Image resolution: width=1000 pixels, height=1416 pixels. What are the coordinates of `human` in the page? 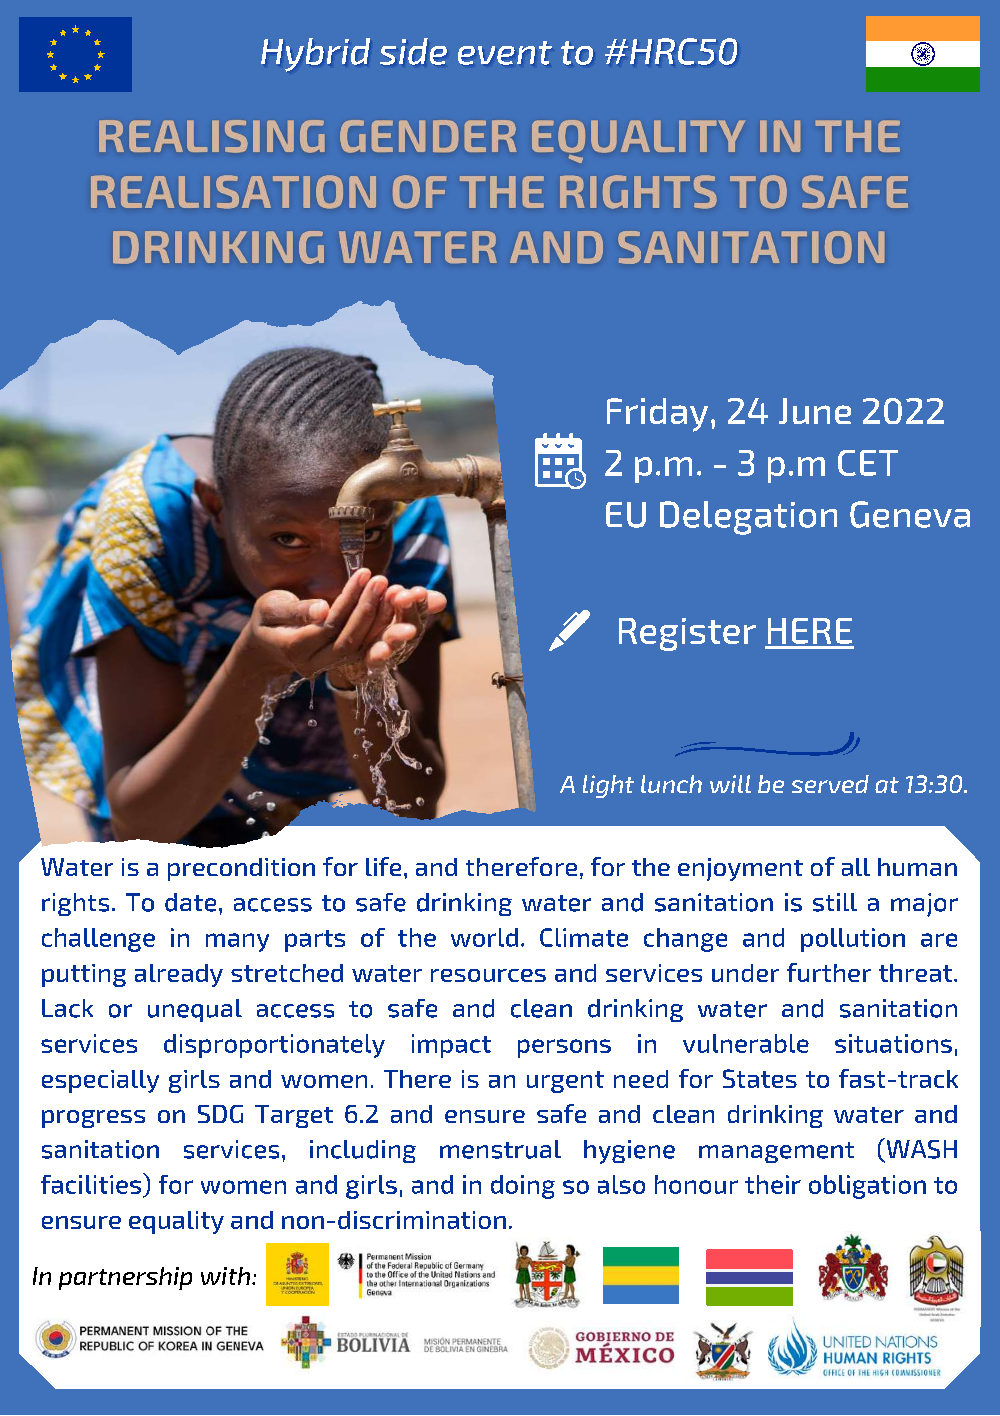 It's located at (917, 867).
